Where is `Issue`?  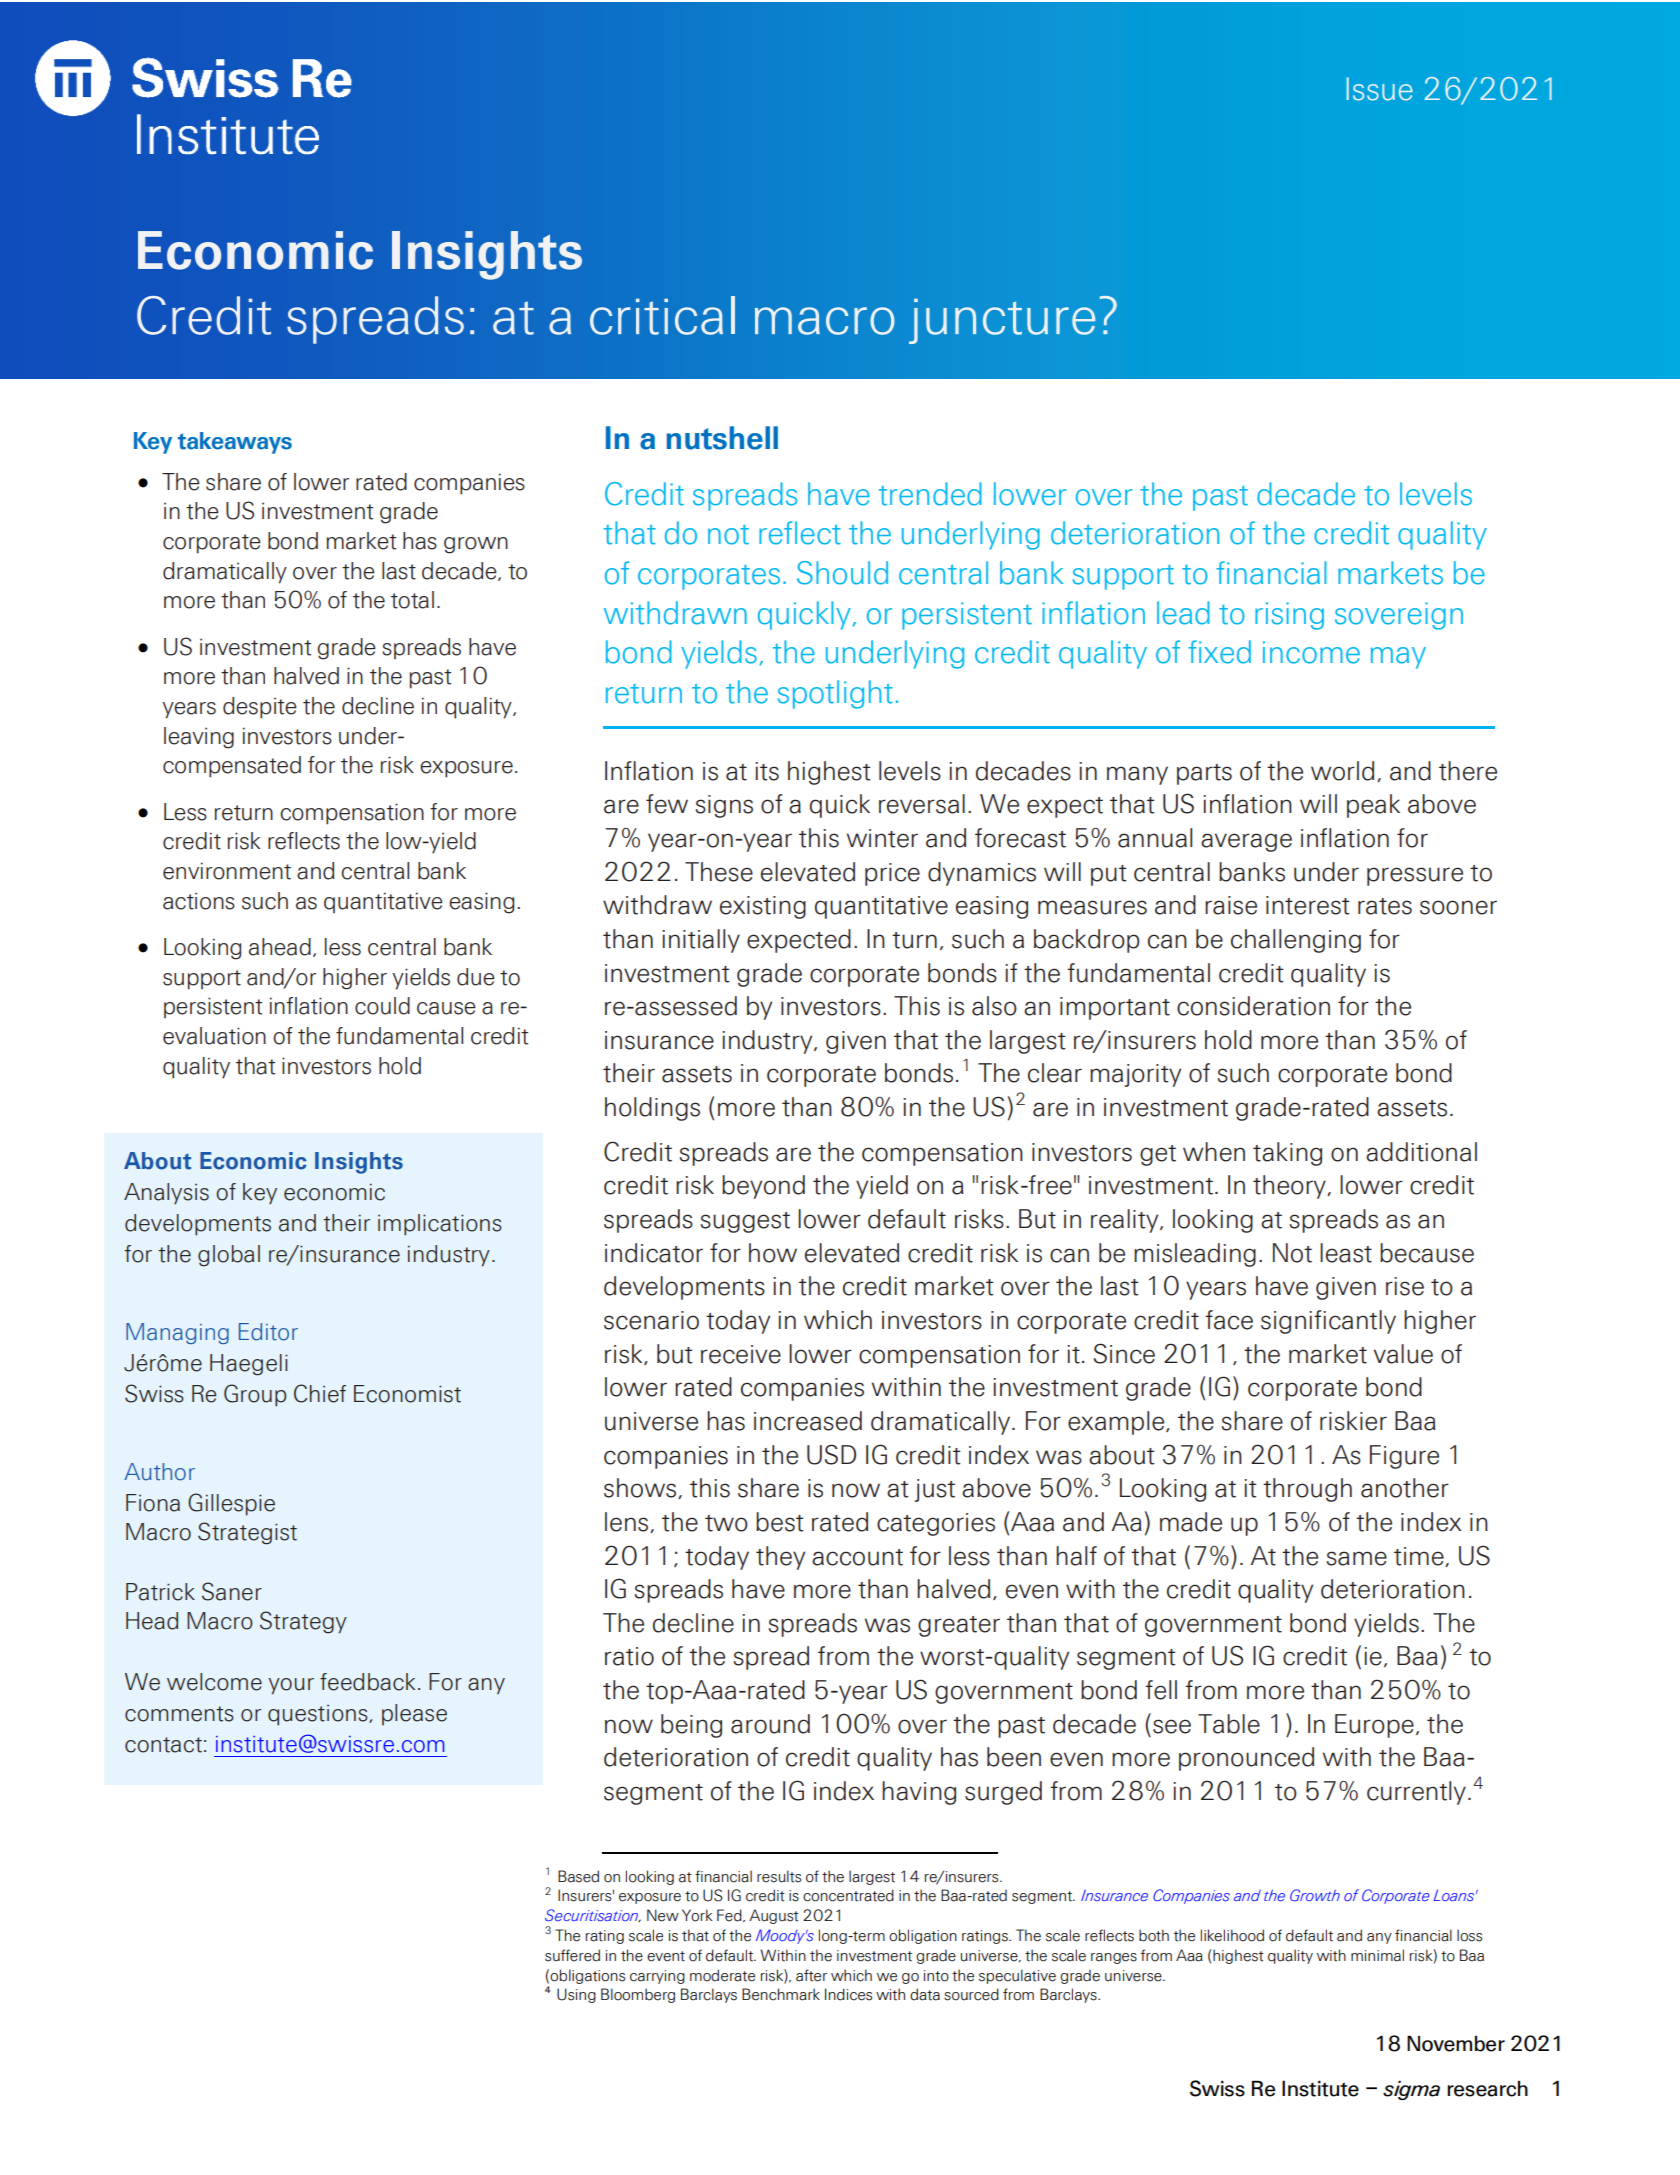 Issue is located at coordinates (1380, 89).
